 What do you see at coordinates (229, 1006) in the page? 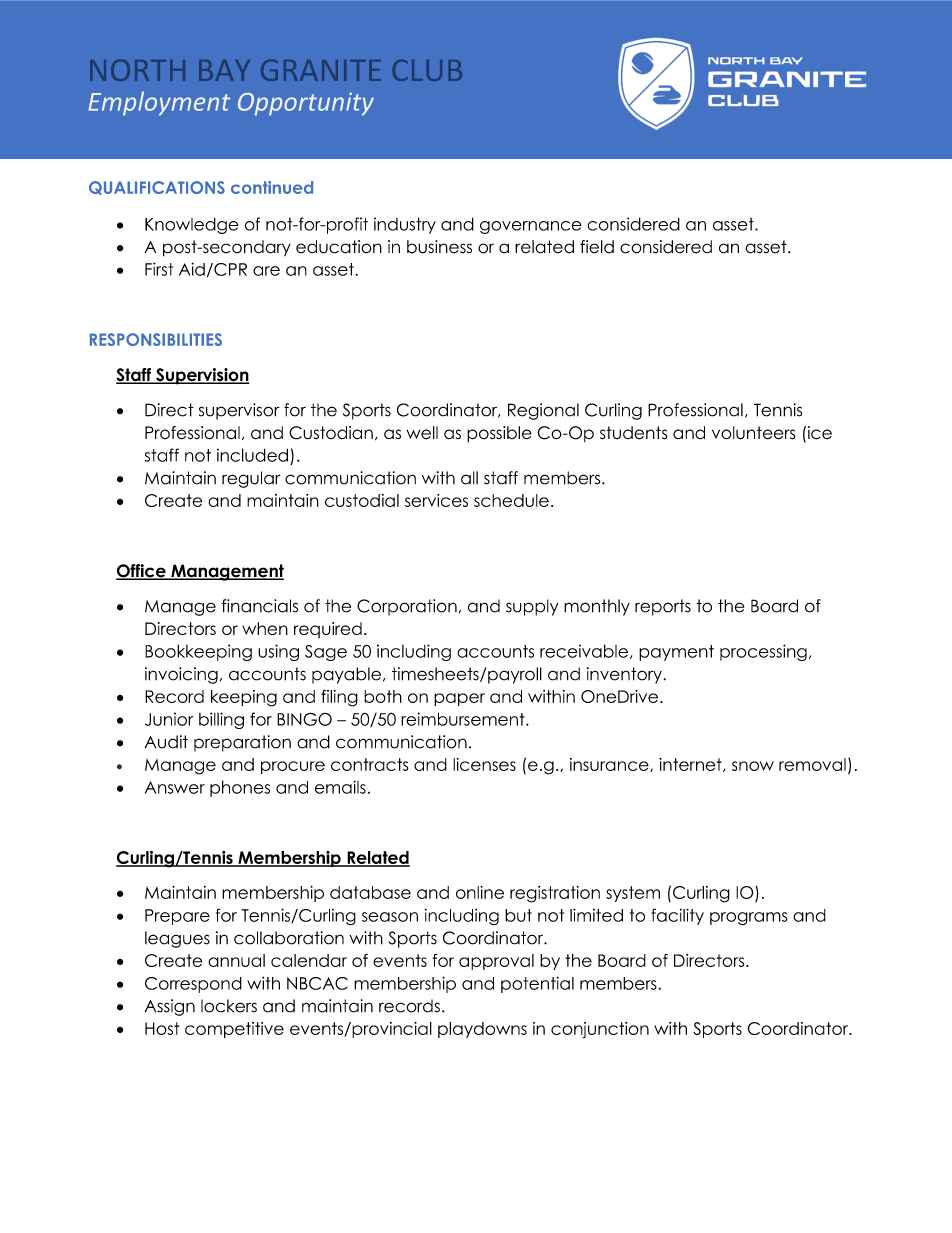
I see `lockers` at bounding box center [229, 1006].
